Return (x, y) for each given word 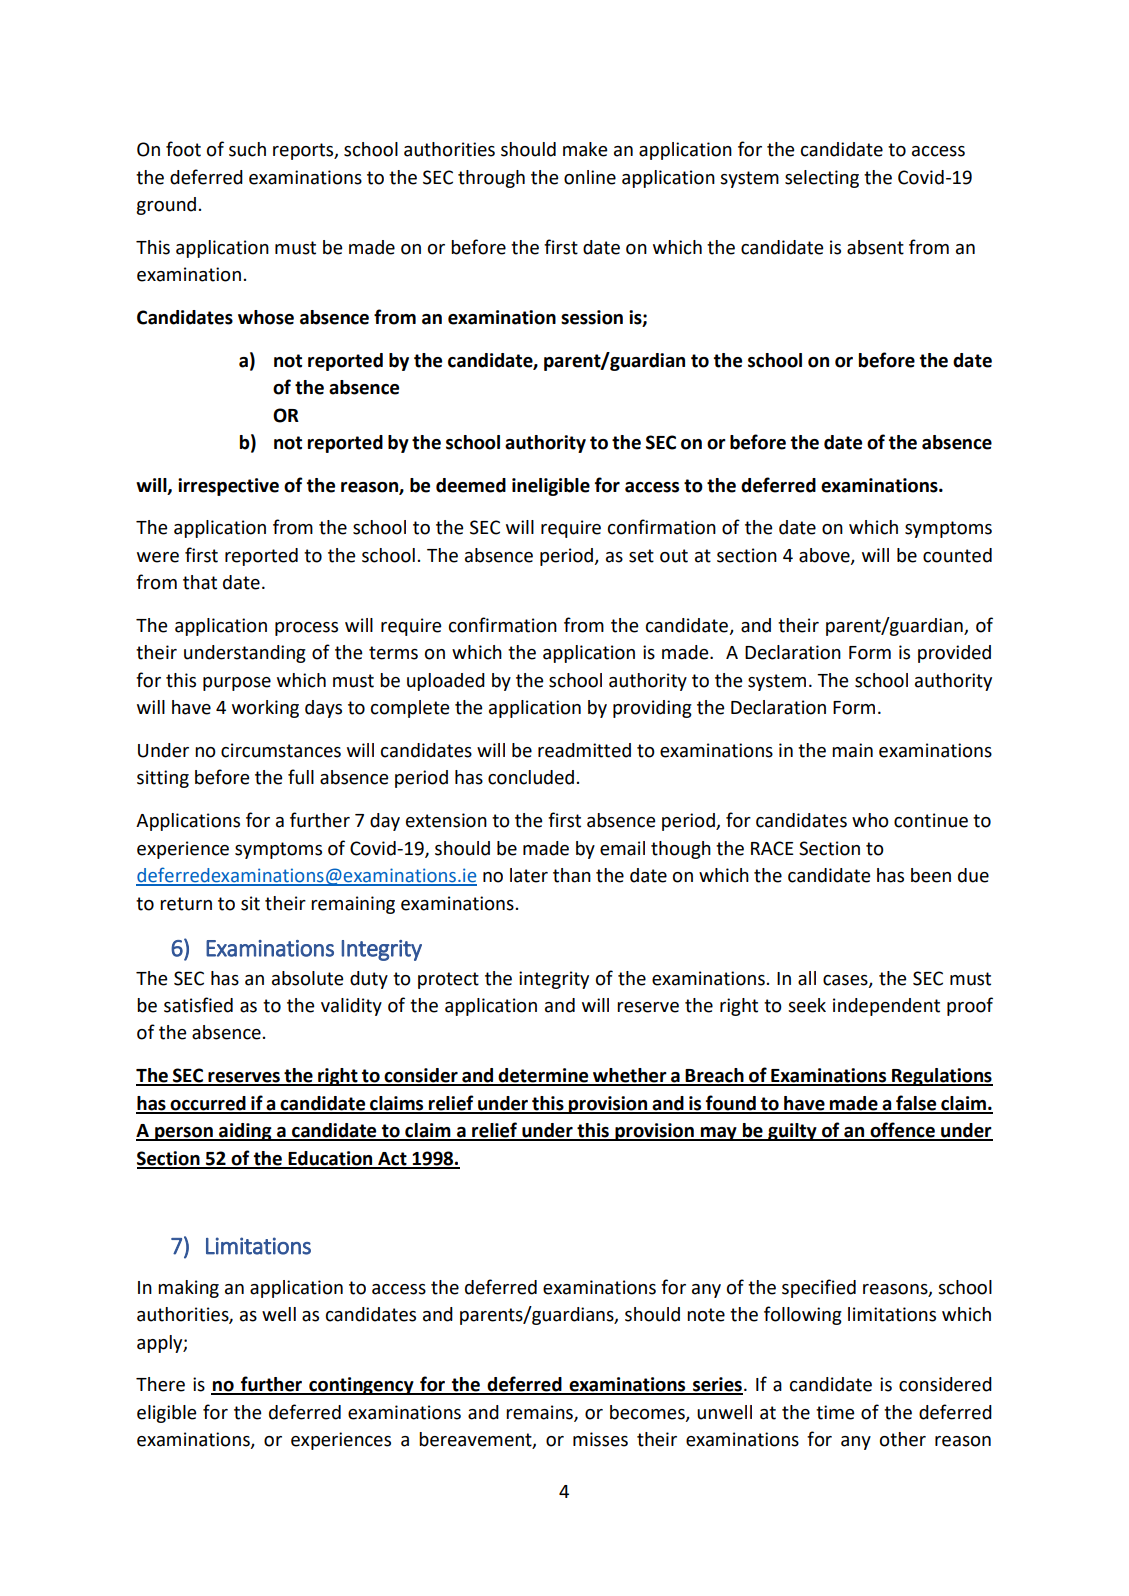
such (247, 149)
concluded (531, 777)
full (301, 777)
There (160, 1384)
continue (931, 820)
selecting (822, 179)
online (590, 177)
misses (600, 1439)
